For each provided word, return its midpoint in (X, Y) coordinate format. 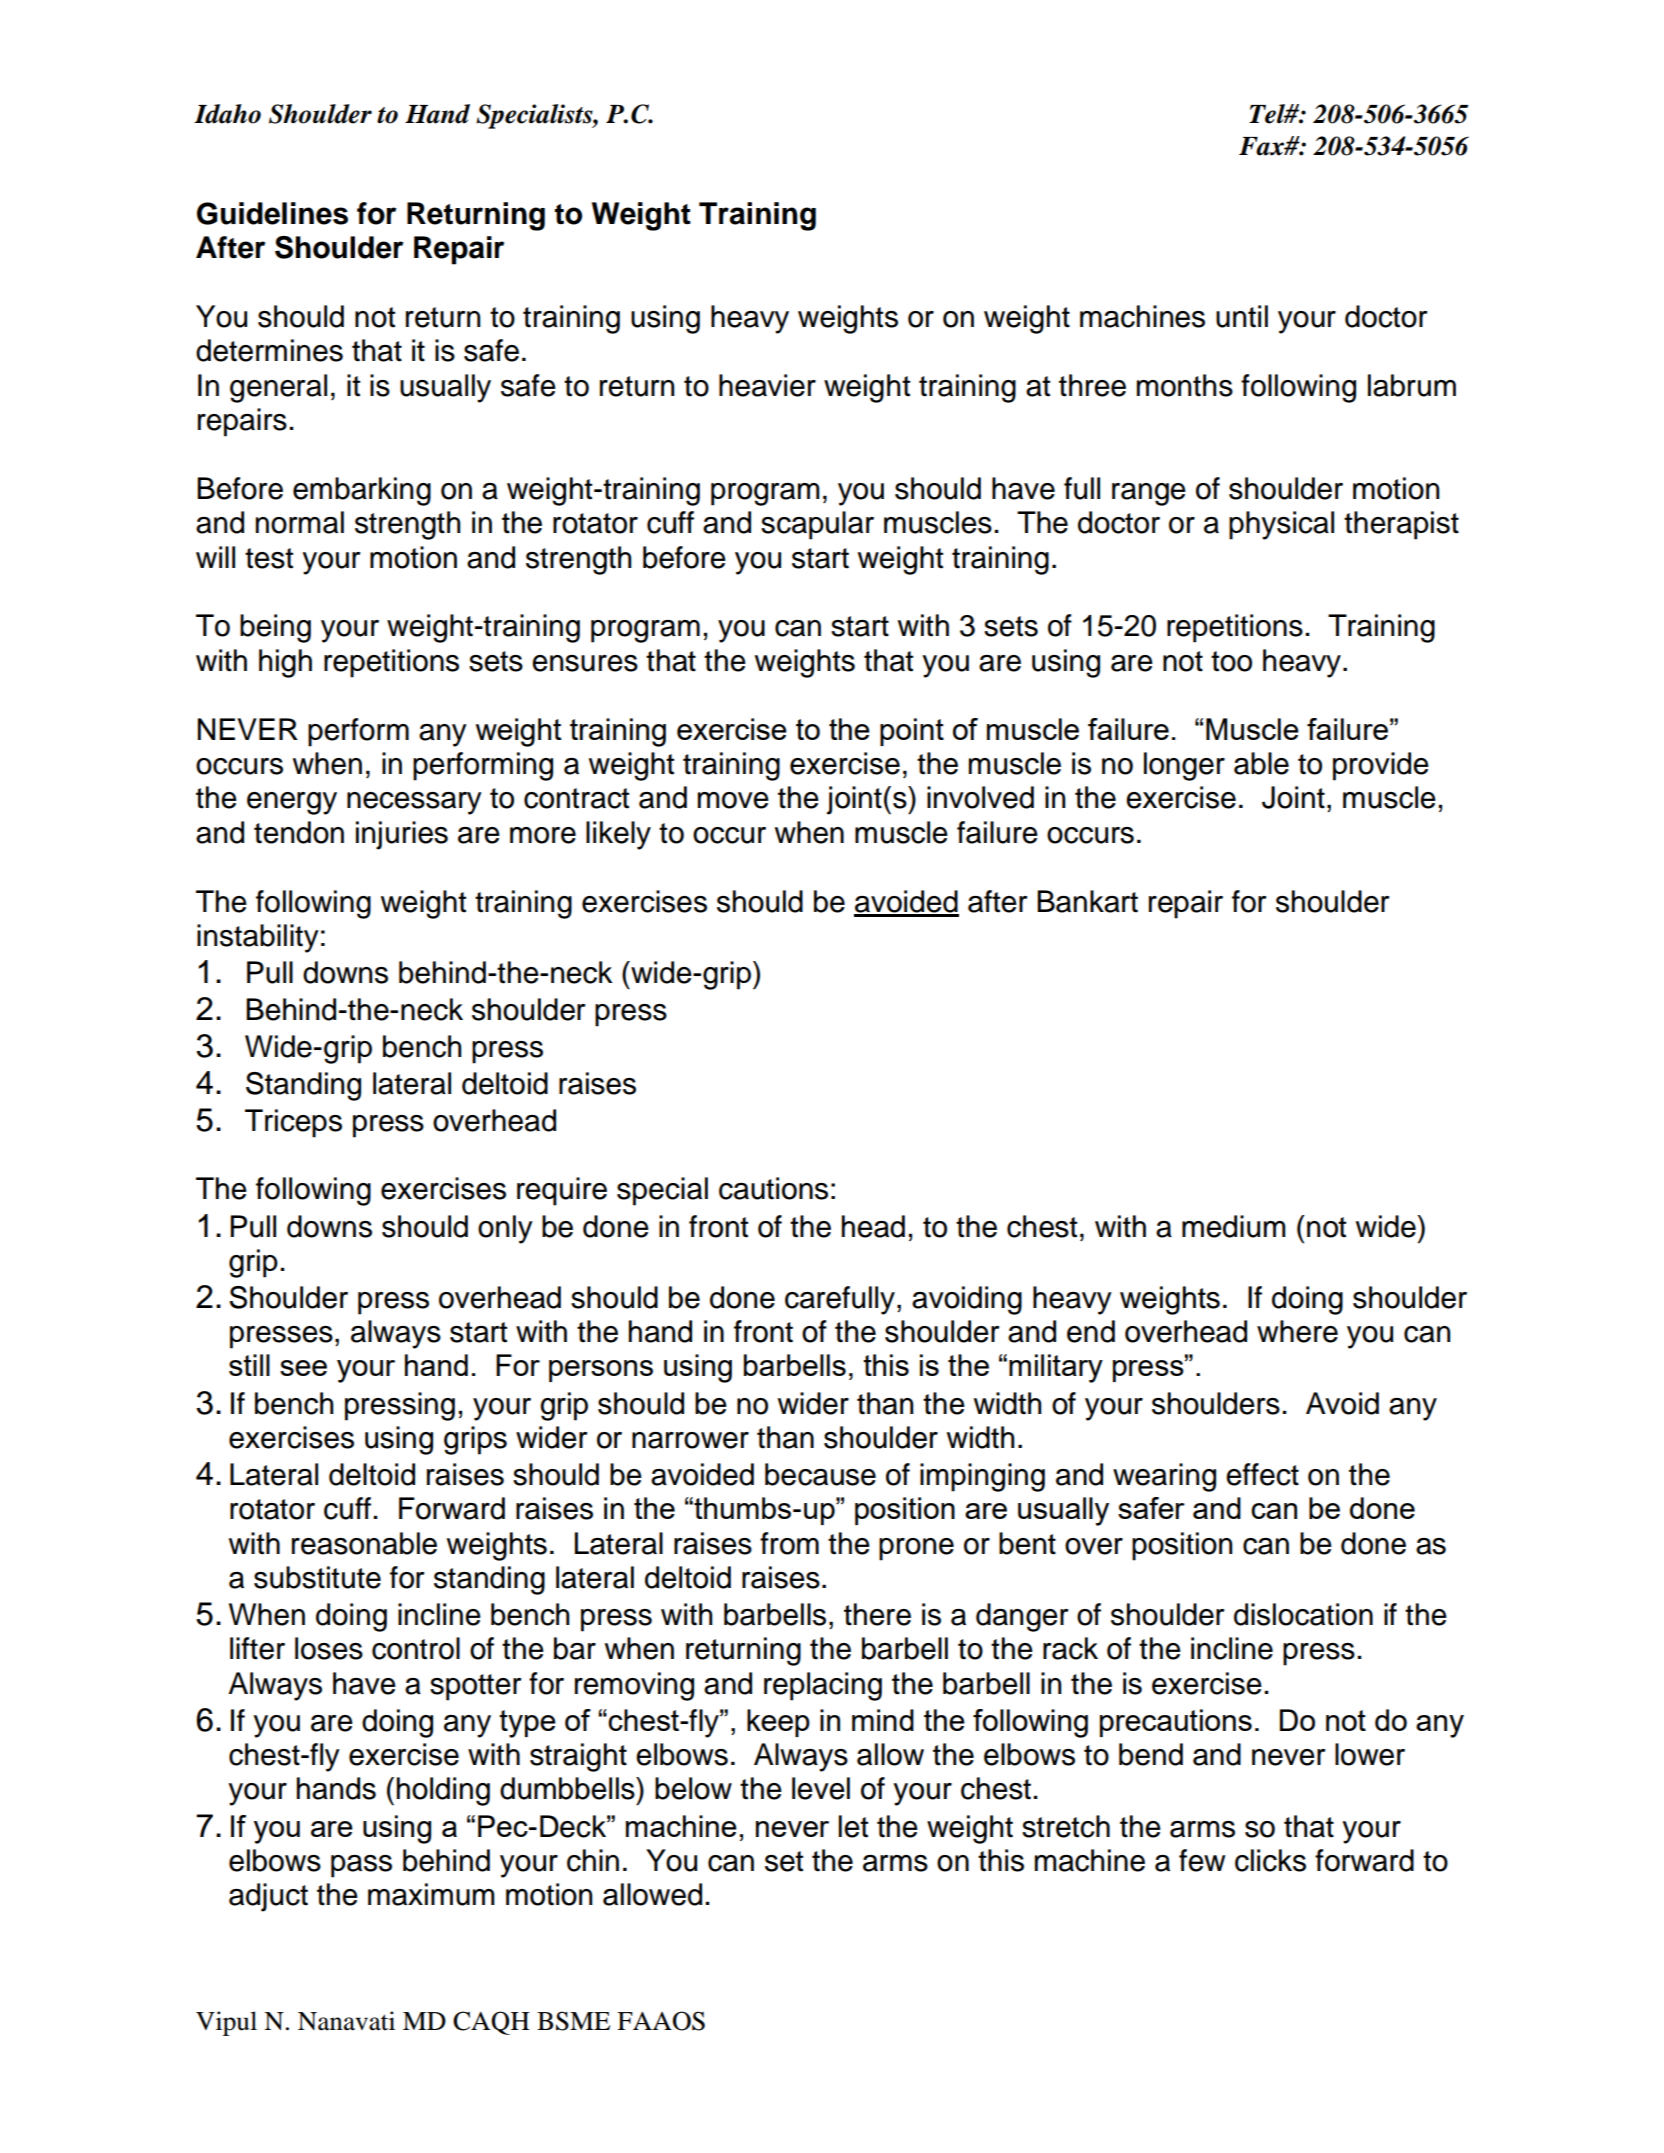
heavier (767, 385)
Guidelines (272, 213)
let (853, 1826)
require (562, 1191)
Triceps (293, 1123)
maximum (431, 1894)
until (1242, 316)
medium (1234, 1226)
